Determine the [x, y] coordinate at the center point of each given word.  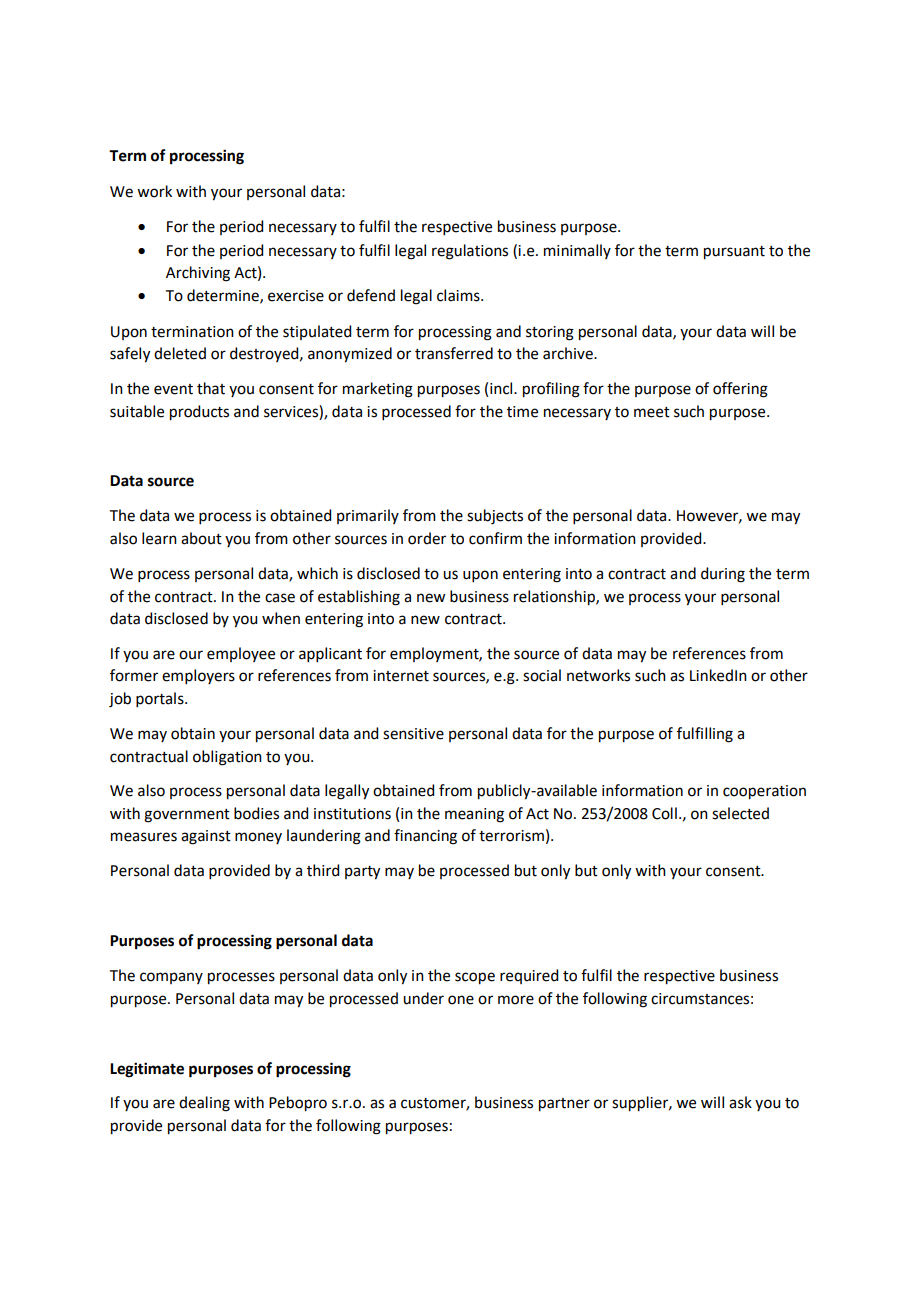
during [723, 575]
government [187, 816]
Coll [664, 813]
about [201, 538]
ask [740, 1102]
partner [564, 1105]
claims [459, 295]
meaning [474, 815]
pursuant [734, 253]
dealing [204, 1104]
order [427, 538]
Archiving [198, 274]
